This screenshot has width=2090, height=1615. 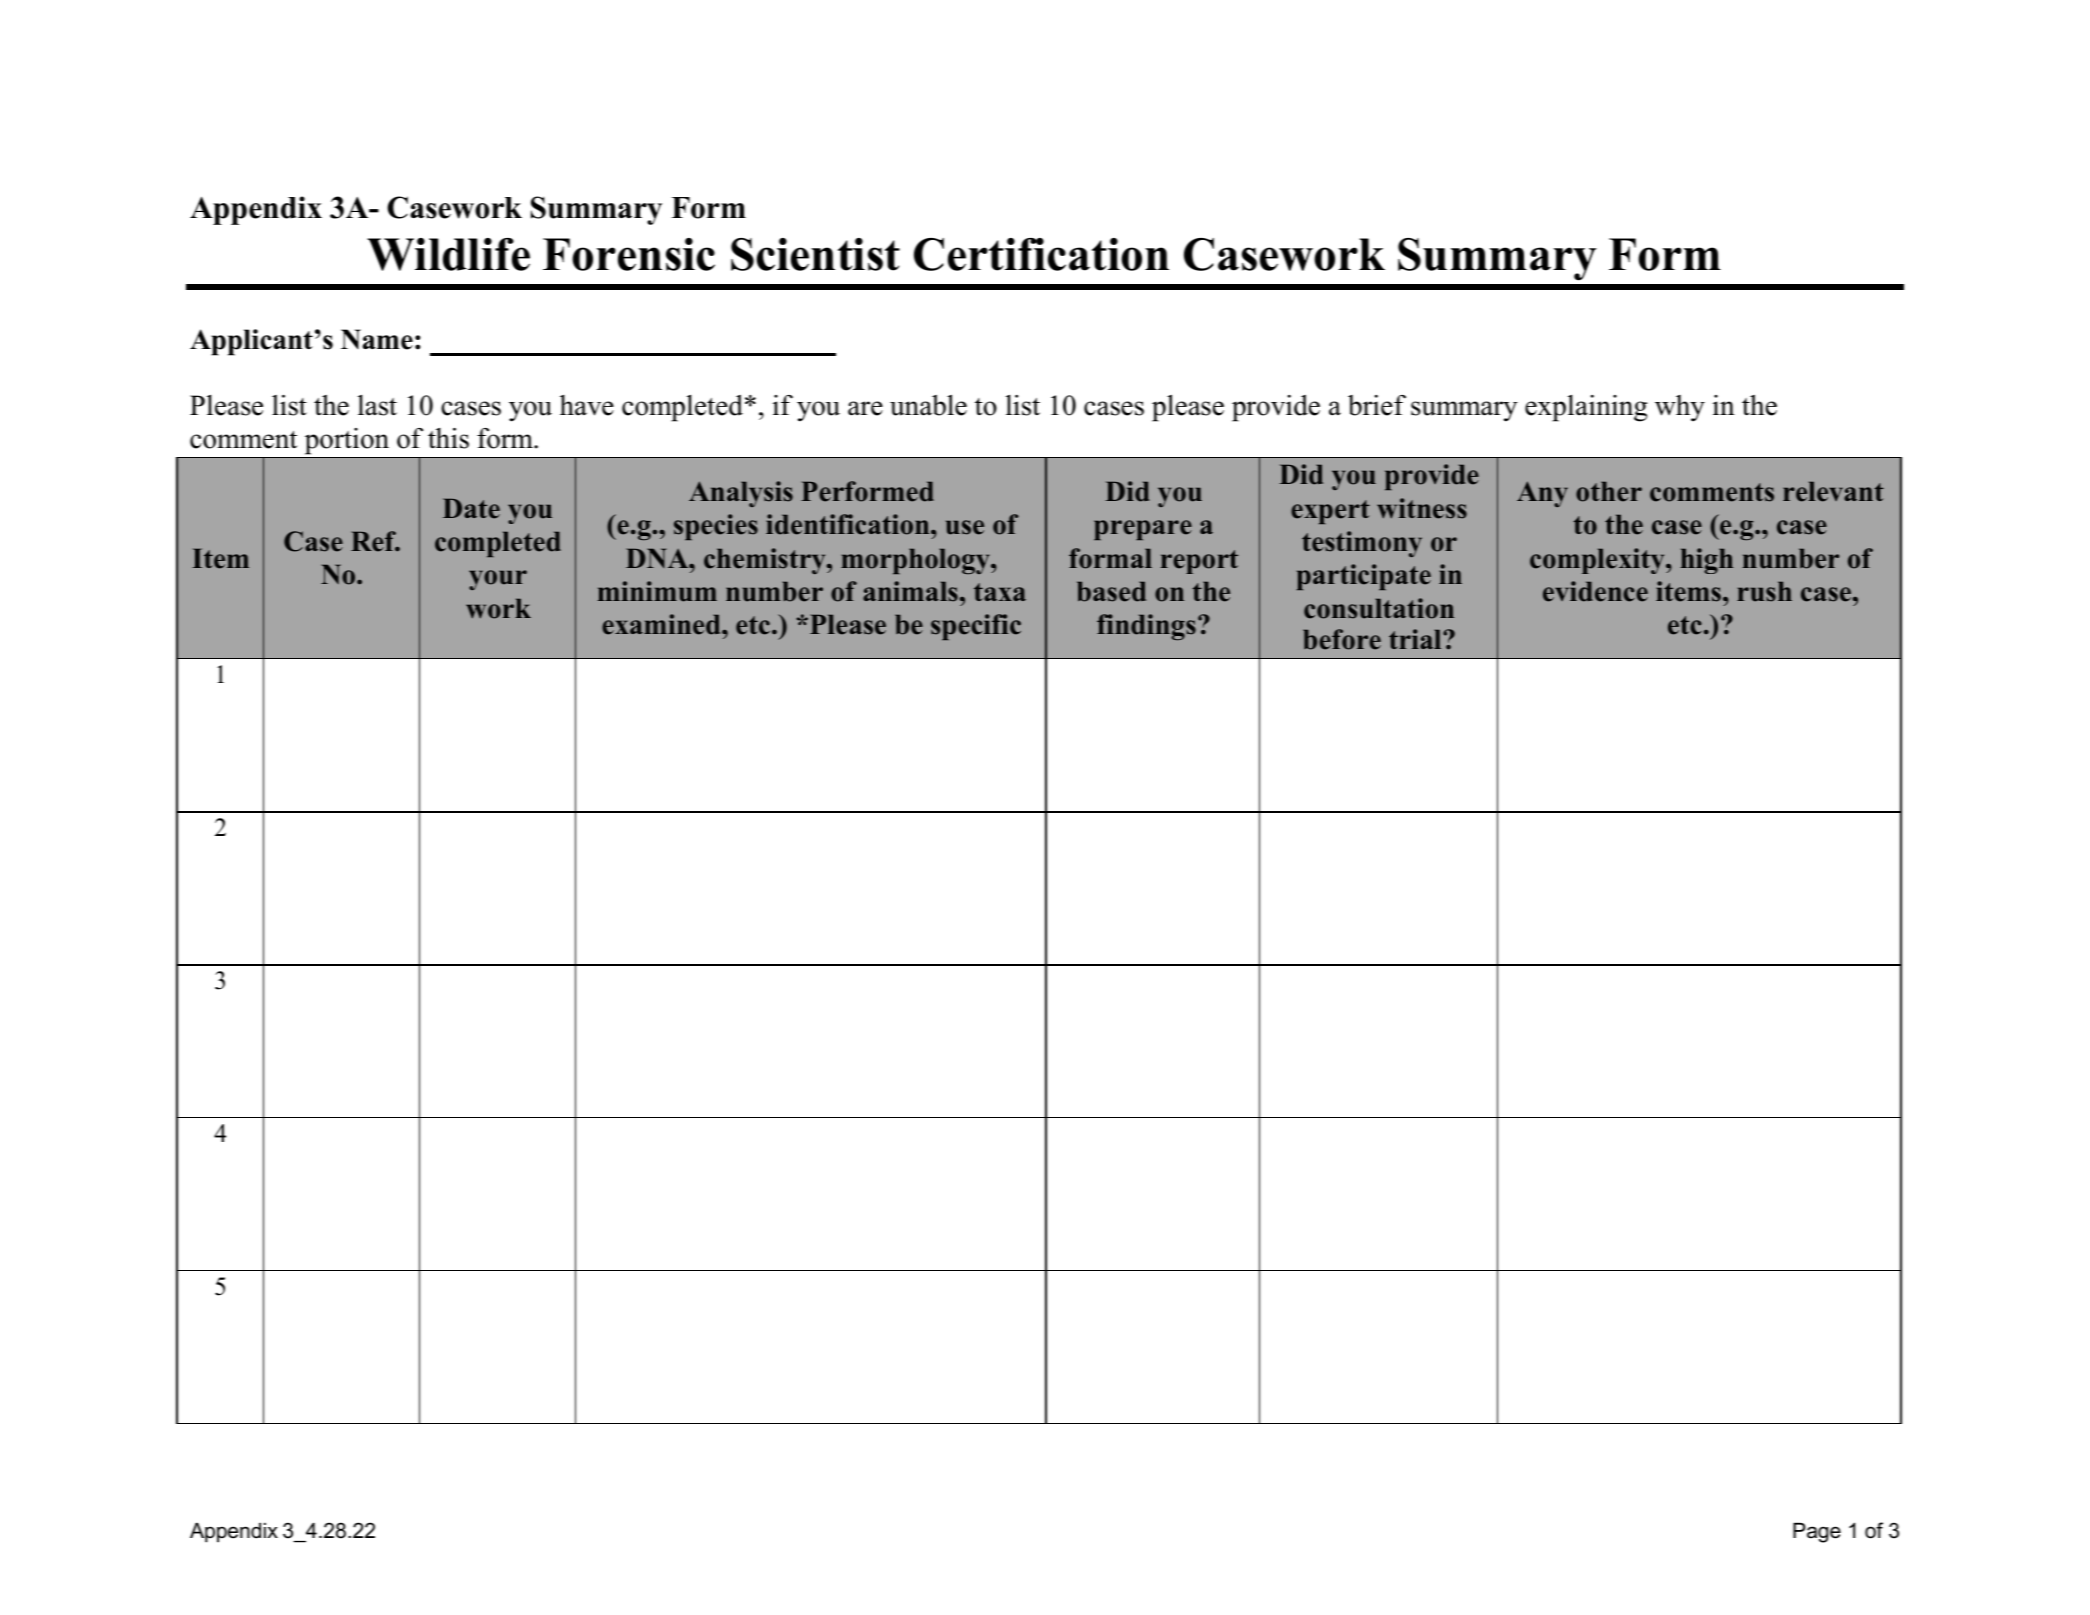 What do you see at coordinates (1817, 1533) in the screenshot?
I see `Page` at bounding box center [1817, 1533].
